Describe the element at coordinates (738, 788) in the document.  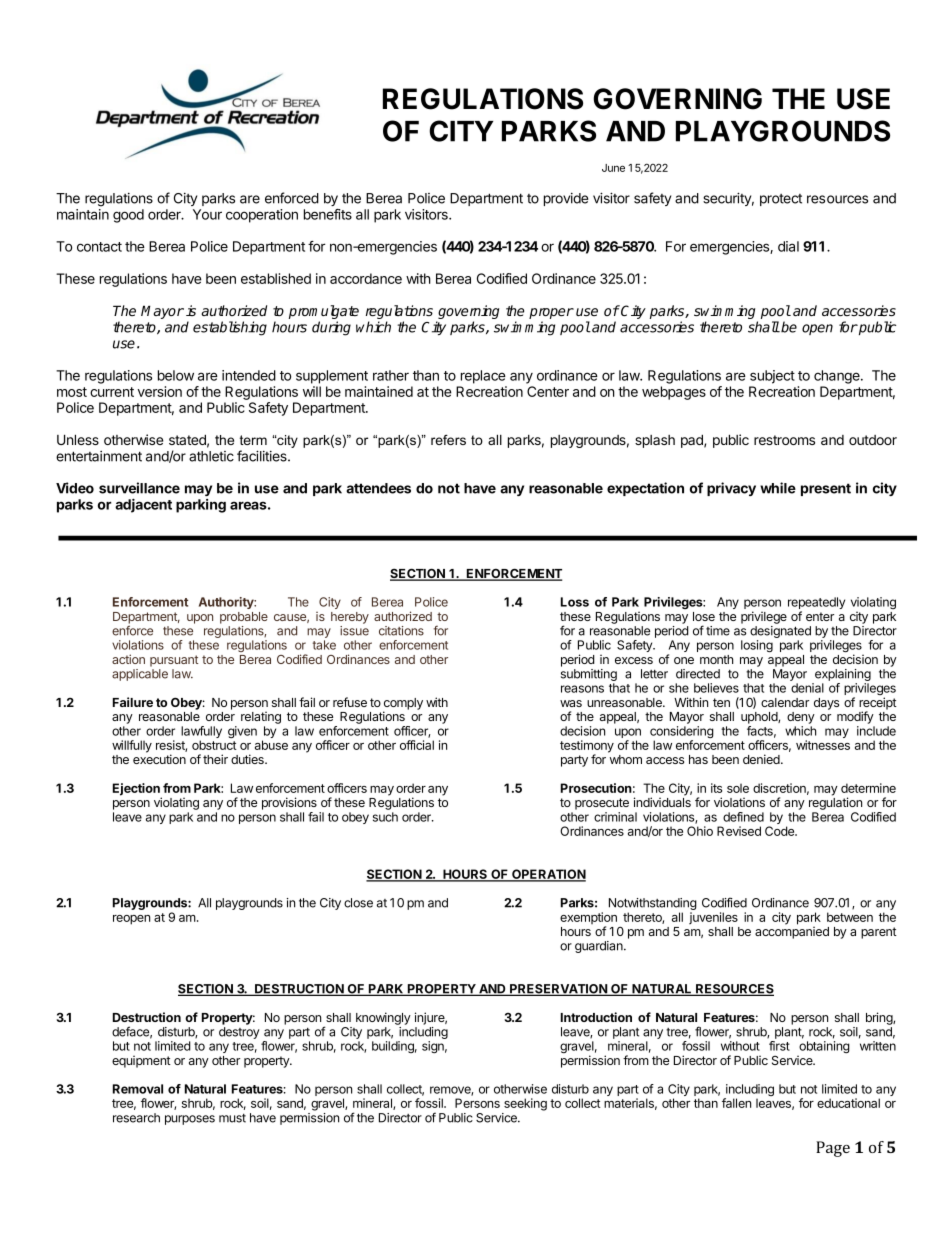
I see `sole` at that location.
